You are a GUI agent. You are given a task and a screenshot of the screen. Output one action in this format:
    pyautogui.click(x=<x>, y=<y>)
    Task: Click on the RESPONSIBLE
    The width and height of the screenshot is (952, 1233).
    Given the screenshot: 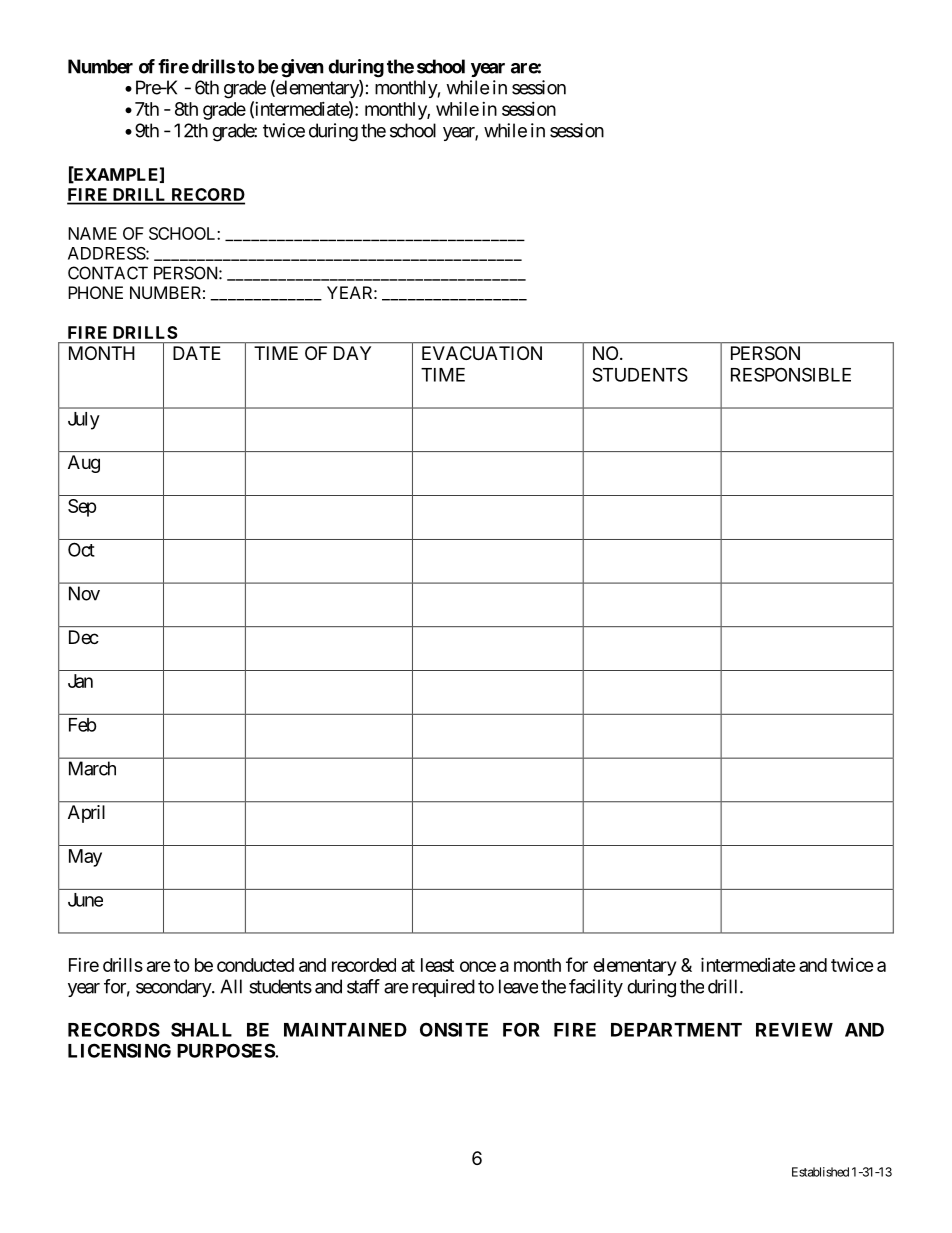 What is the action you would take?
    pyautogui.click(x=791, y=374)
